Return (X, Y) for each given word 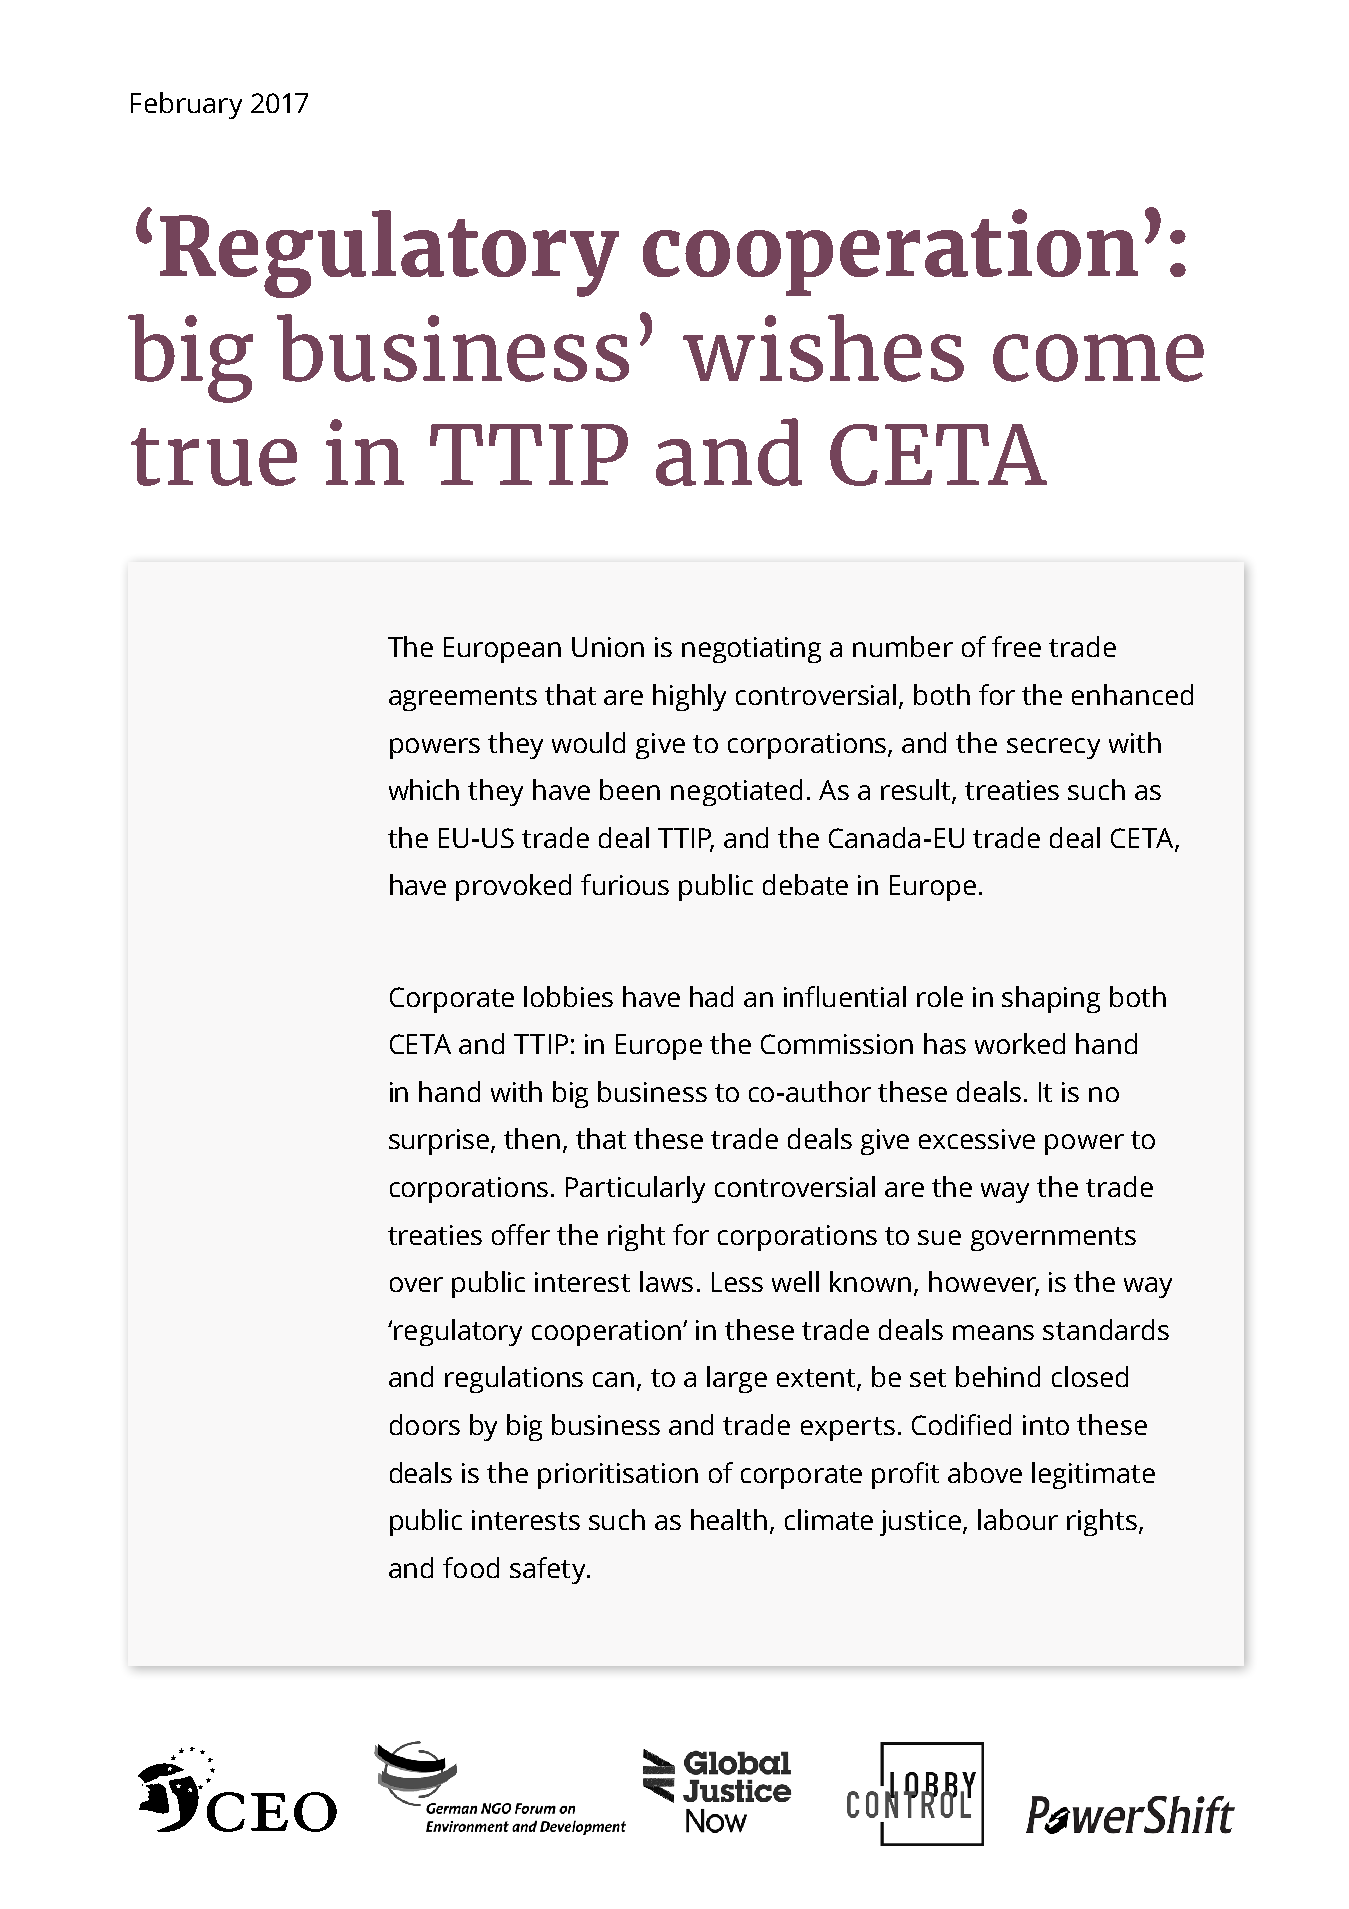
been (630, 789)
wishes (823, 348)
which (424, 789)
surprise (440, 1142)
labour (1018, 1519)
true (214, 457)
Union (608, 647)
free (1016, 646)
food (471, 1567)
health (729, 1519)
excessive (977, 1139)
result (917, 791)
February (186, 105)
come (1098, 358)
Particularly (635, 1189)
